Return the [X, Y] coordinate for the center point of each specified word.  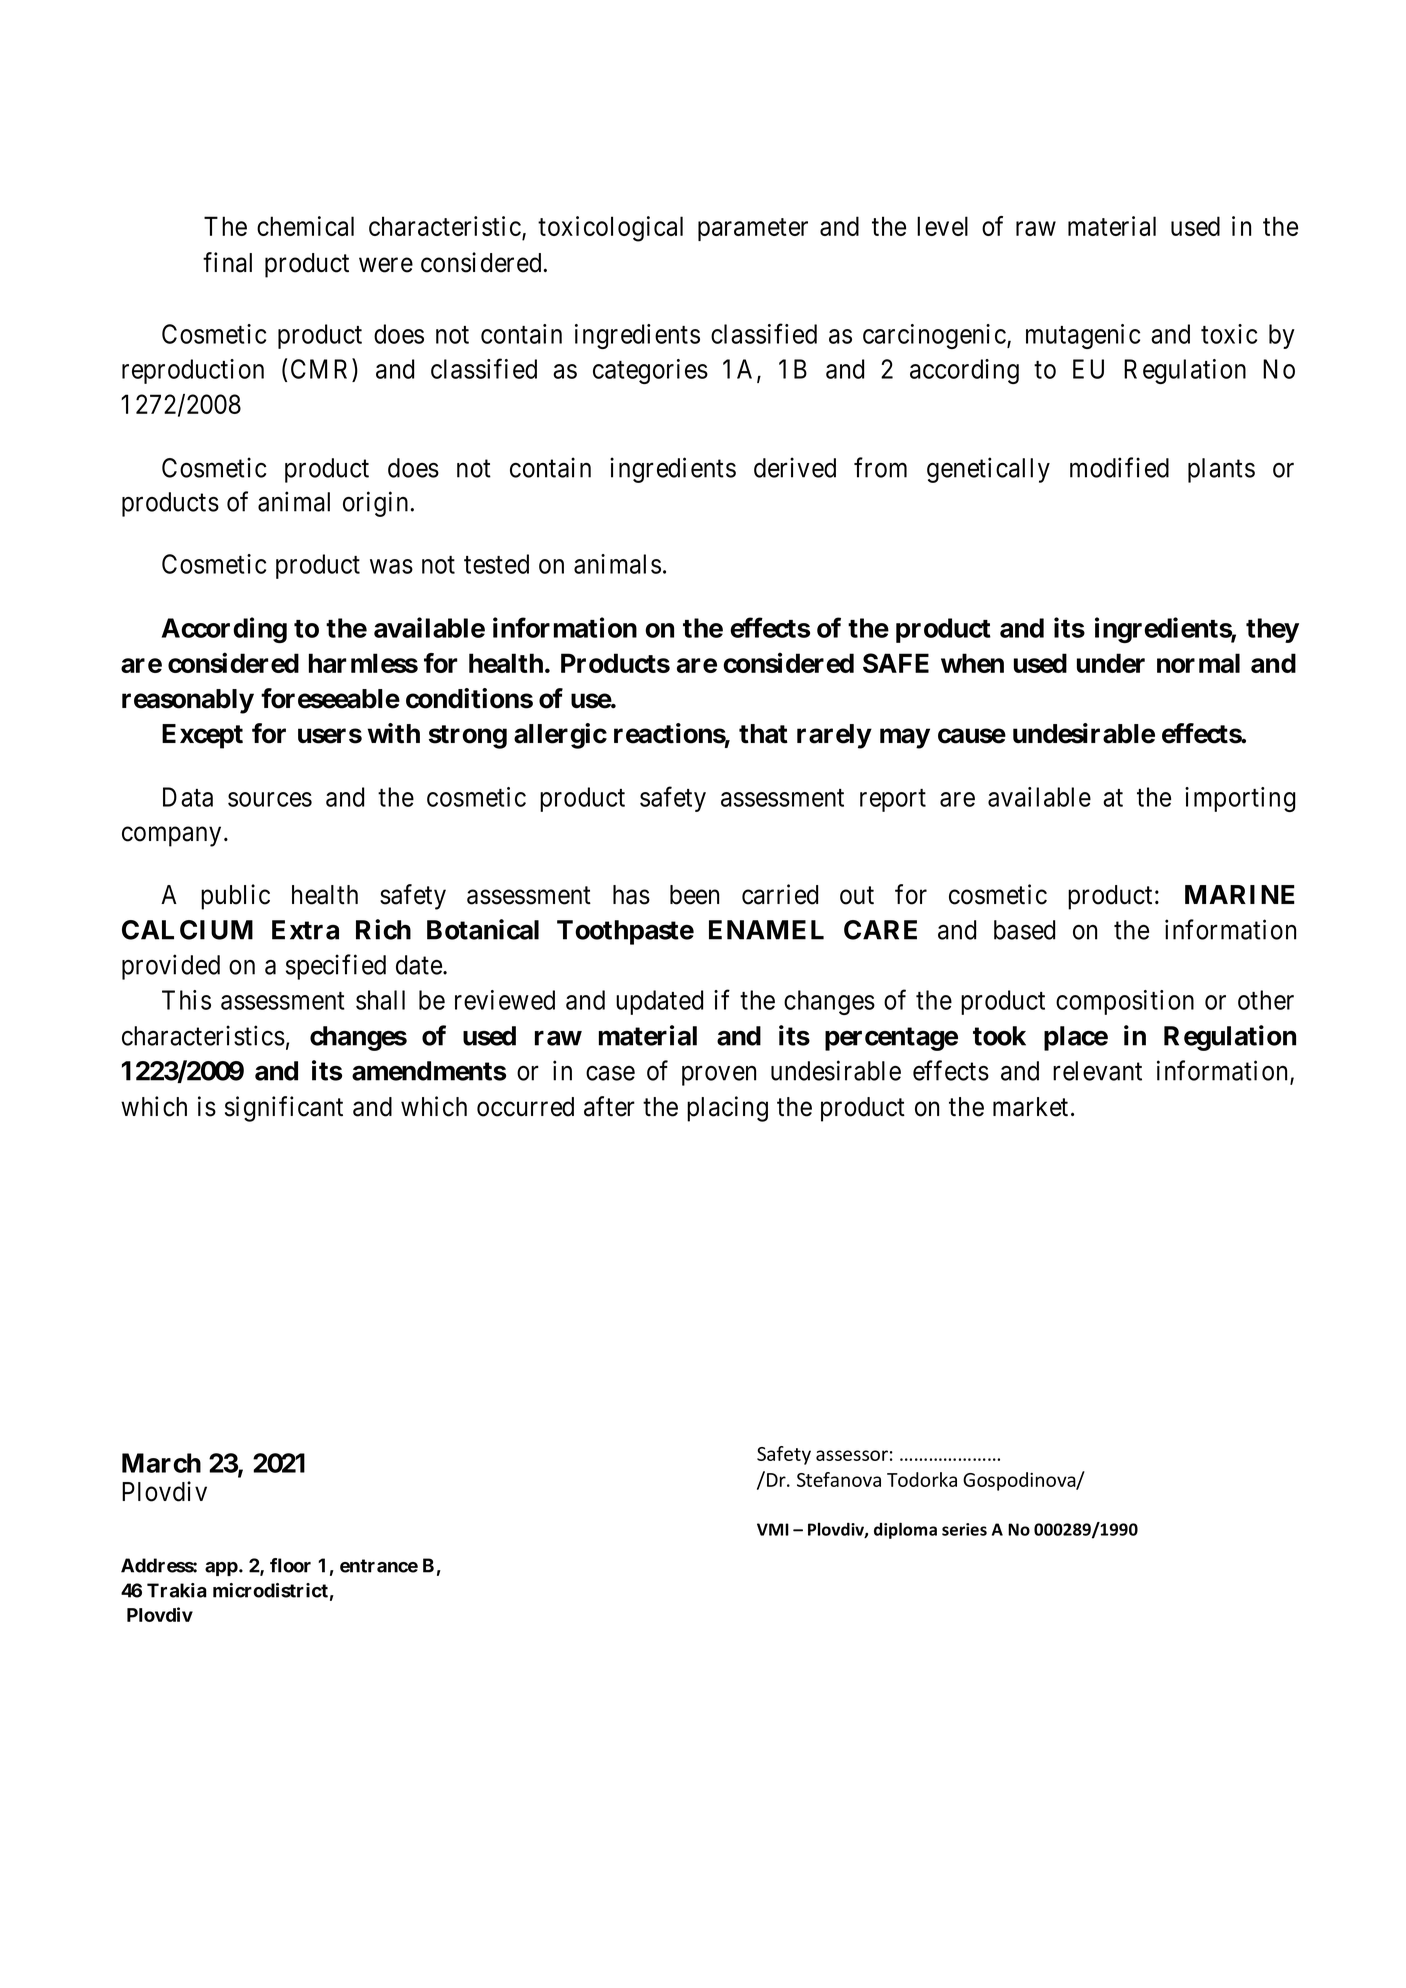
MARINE [1240, 894]
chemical [305, 226]
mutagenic [1083, 336]
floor [290, 1565]
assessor [852, 1455]
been [694, 895]
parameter [753, 229]
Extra [305, 930]
